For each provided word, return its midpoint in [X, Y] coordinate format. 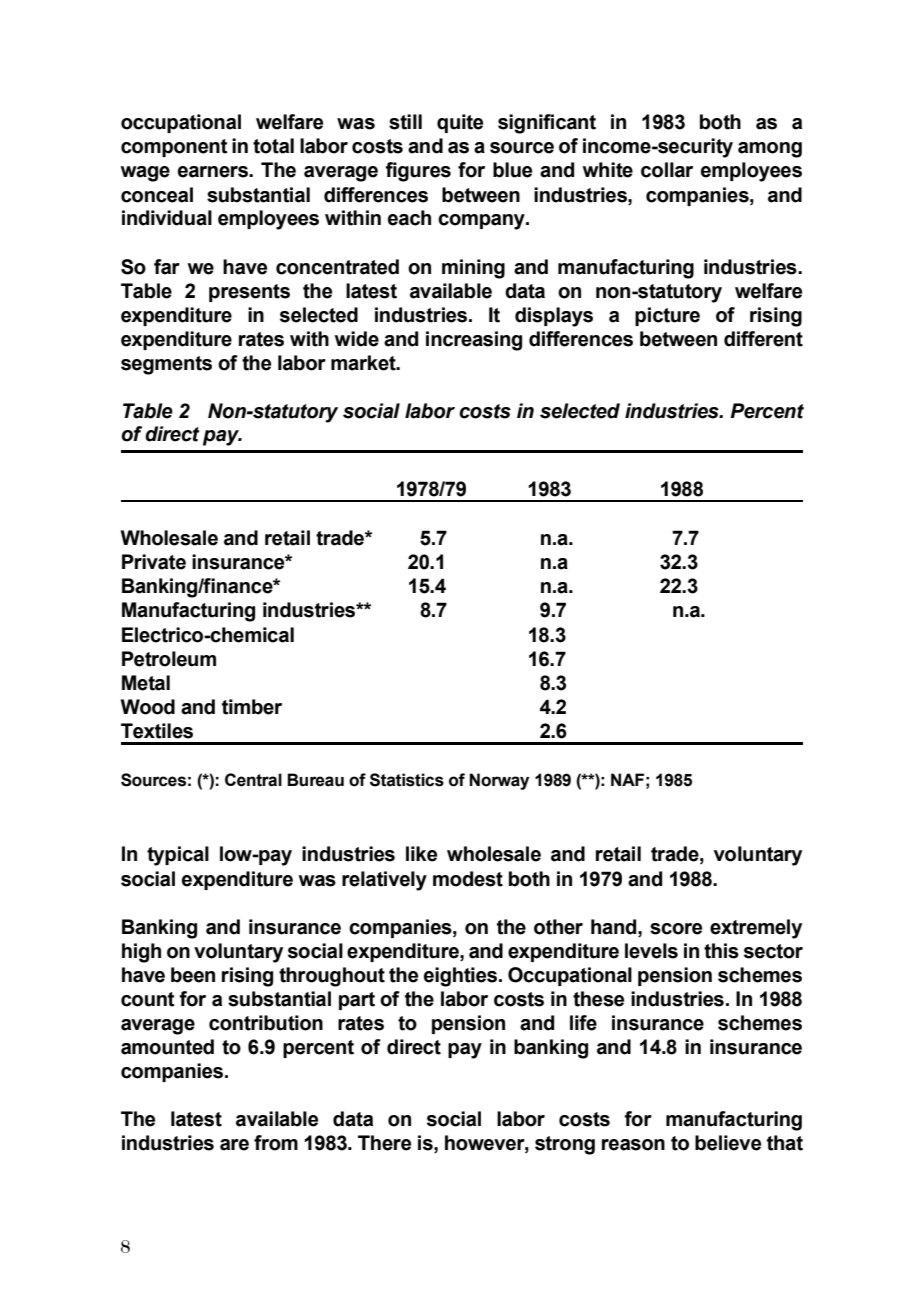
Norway [499, 781]
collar [667, 170]
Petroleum [169, 659]
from [276, 1143]
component [174, 148]
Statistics [407, 780]
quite [460, 123]
